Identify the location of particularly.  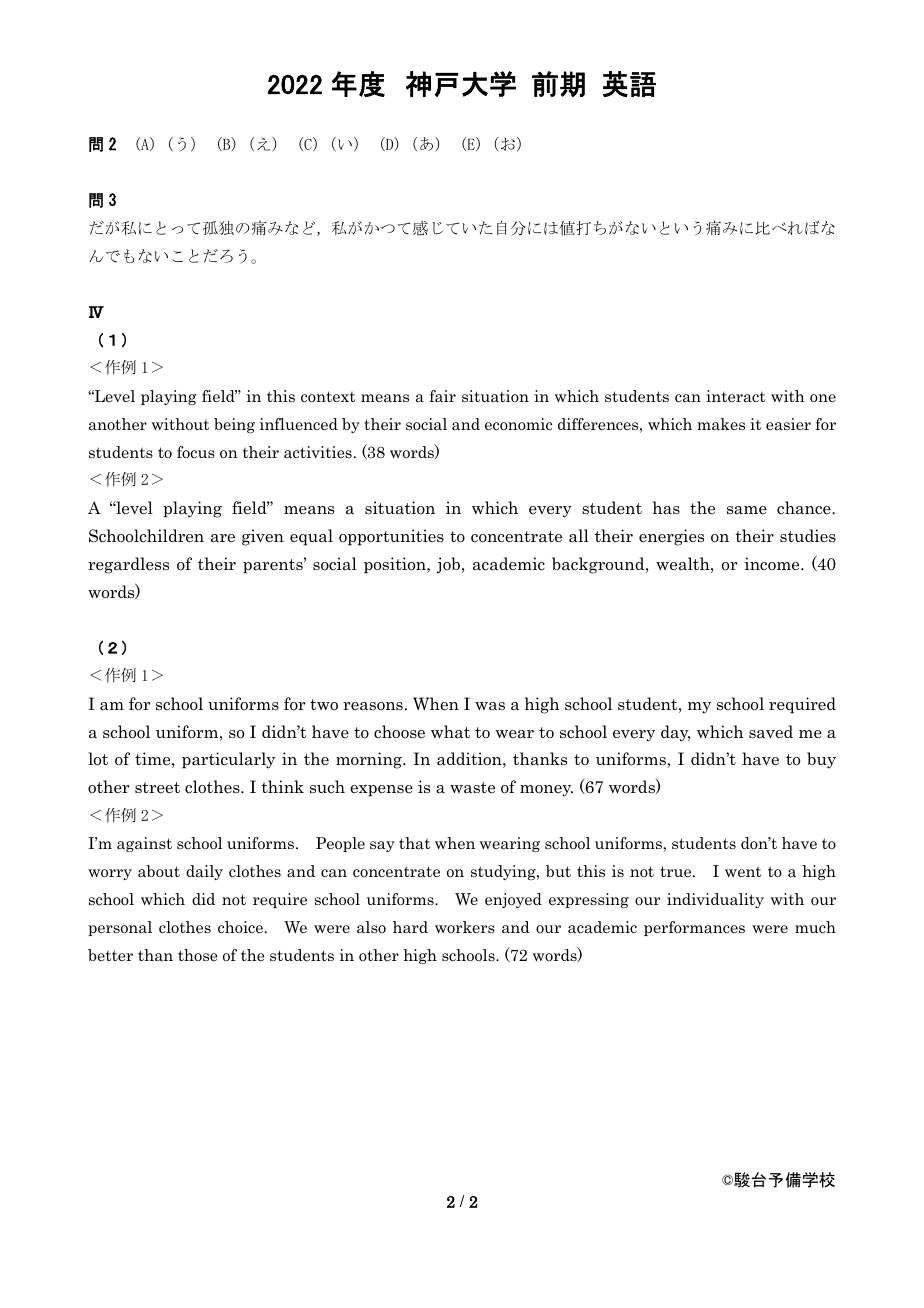
(228, 760).
